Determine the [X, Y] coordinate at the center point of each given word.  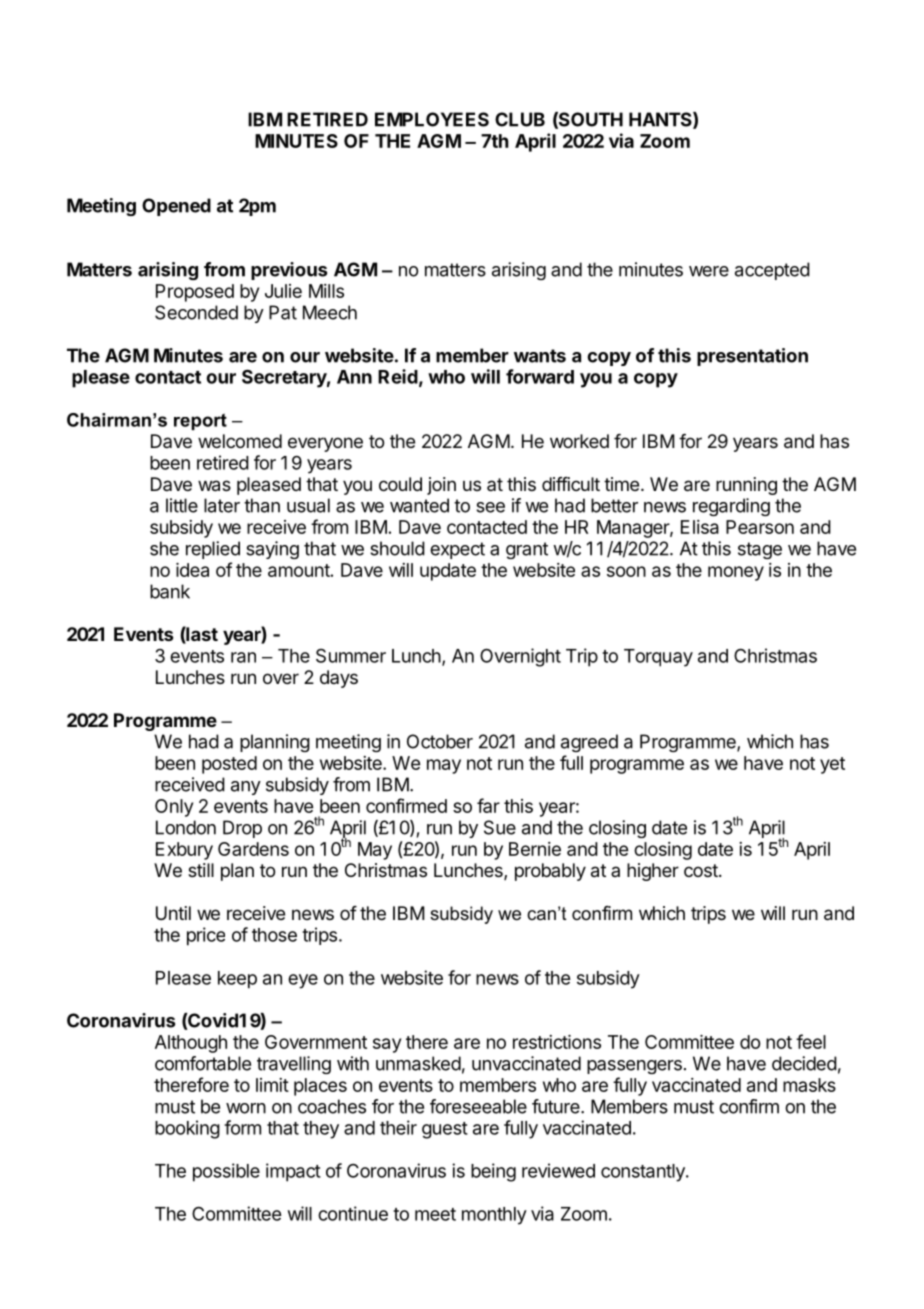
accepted [772, 271]
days [339, 679]
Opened [176, 207]
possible [226, 1172]
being [493, 1172]
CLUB [520, 119]
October [440, 741]
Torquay [658, 658]
